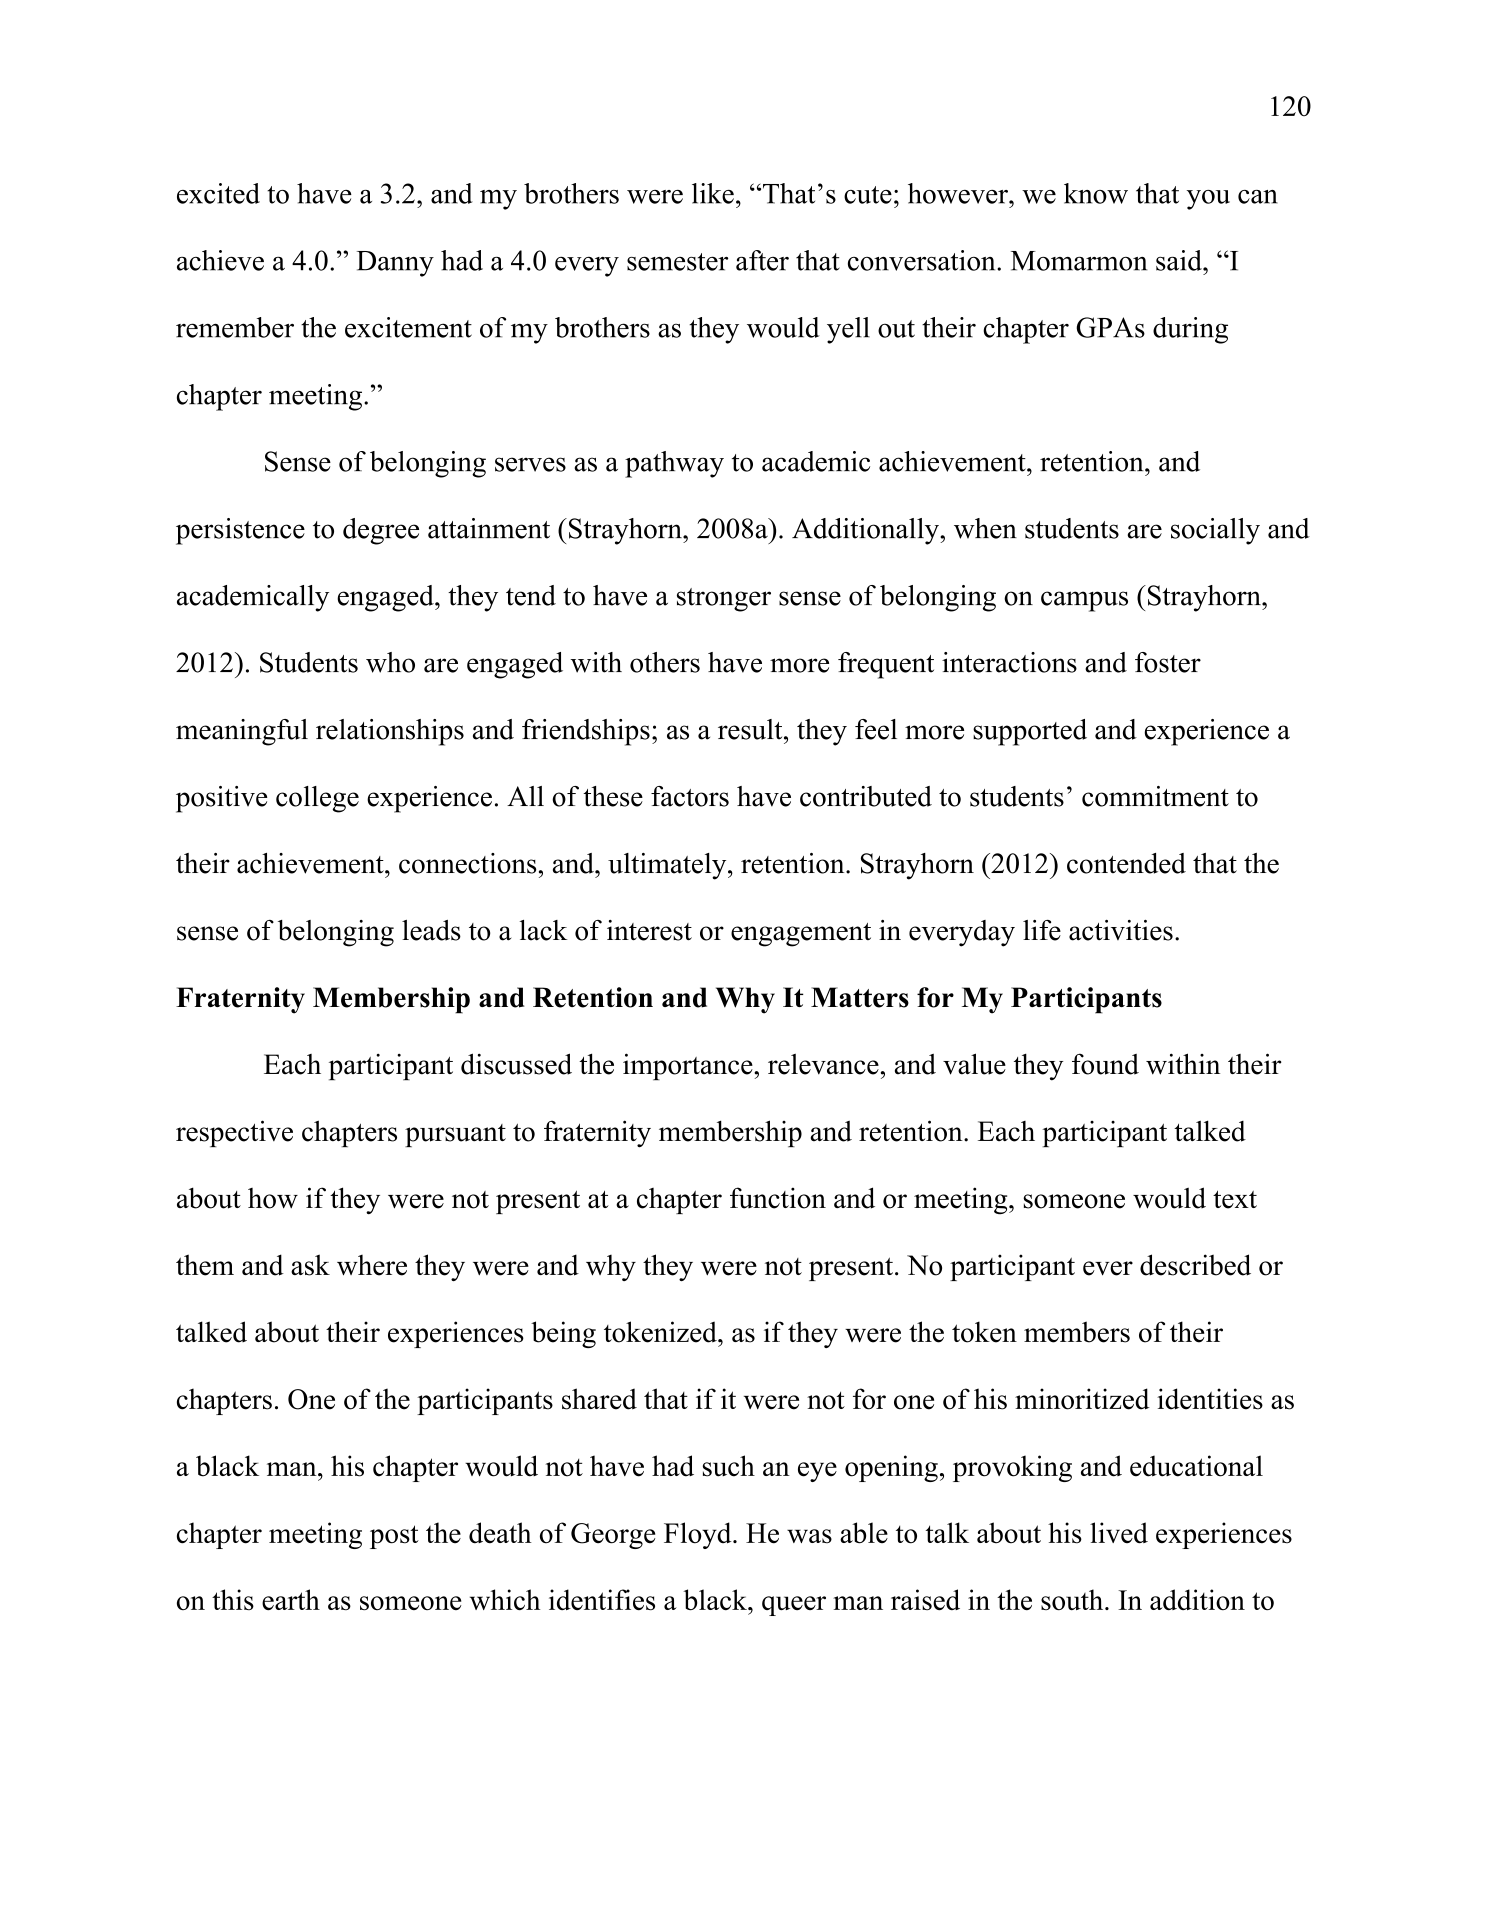 This screenshot has width=1485, height=1922. I want to click on Danny, so click(395, 264).
